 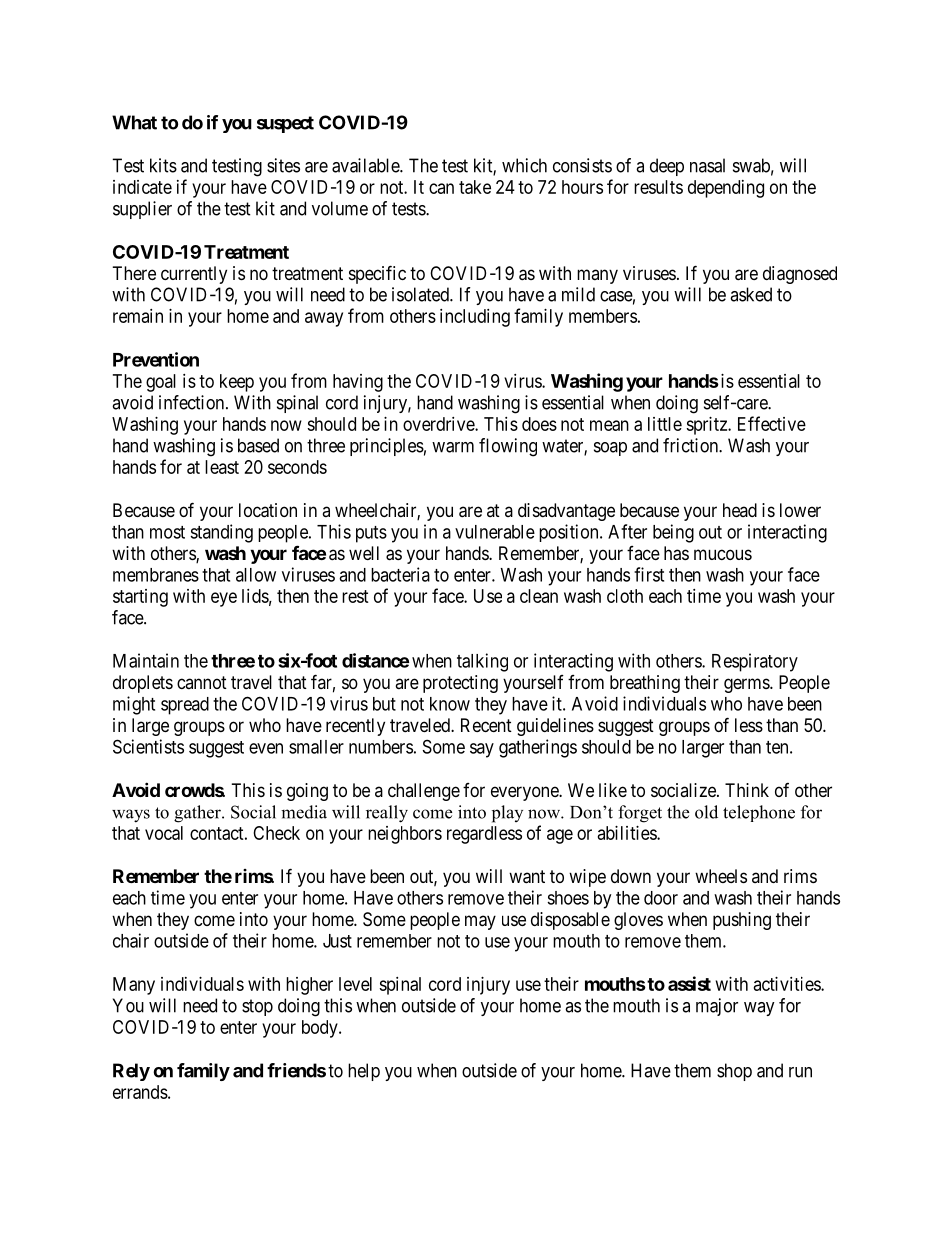 I want to click on say, so click(x=482, y=750).
